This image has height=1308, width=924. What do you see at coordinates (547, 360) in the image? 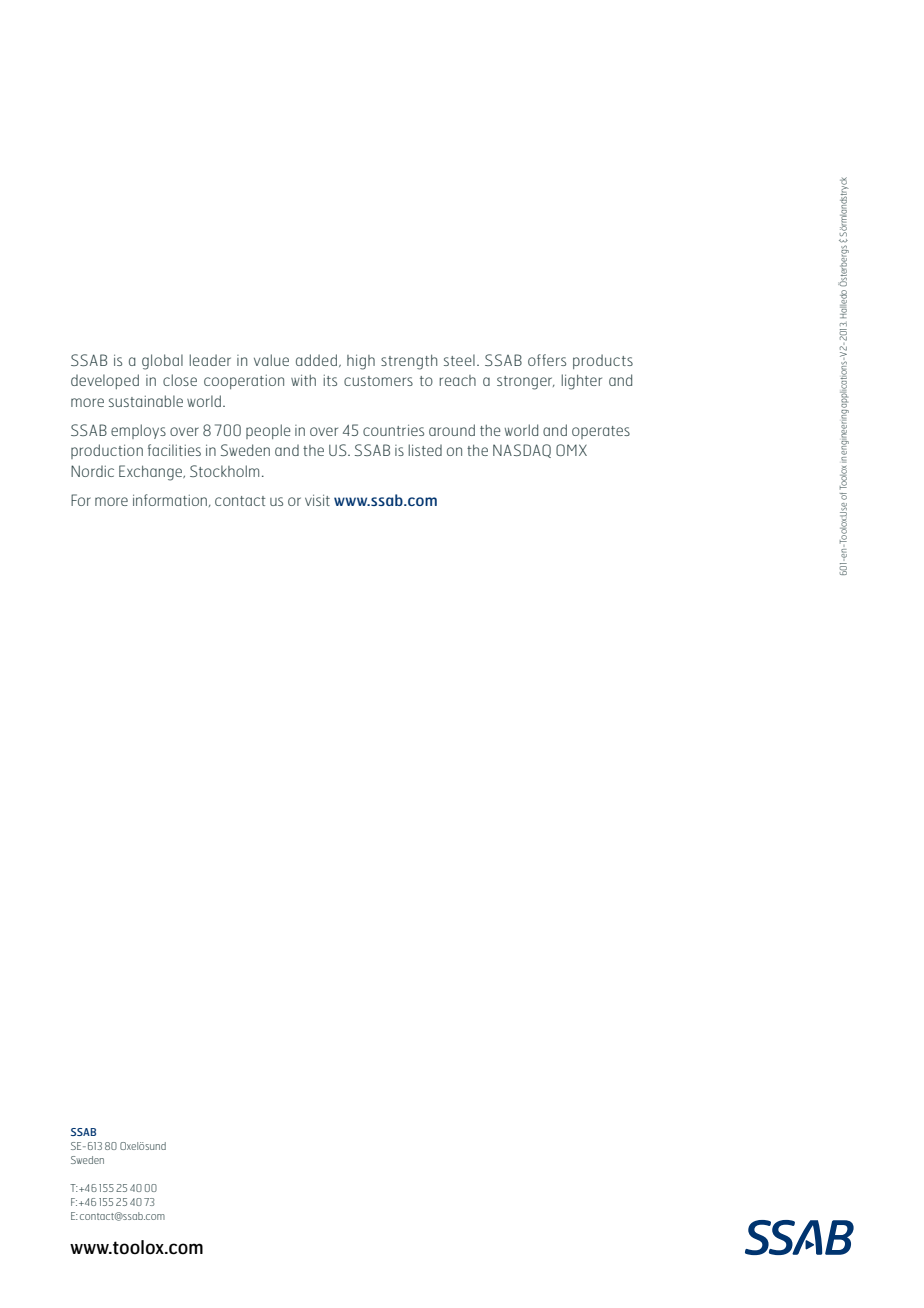
I see `offers` at bounding box center [547, 360].
